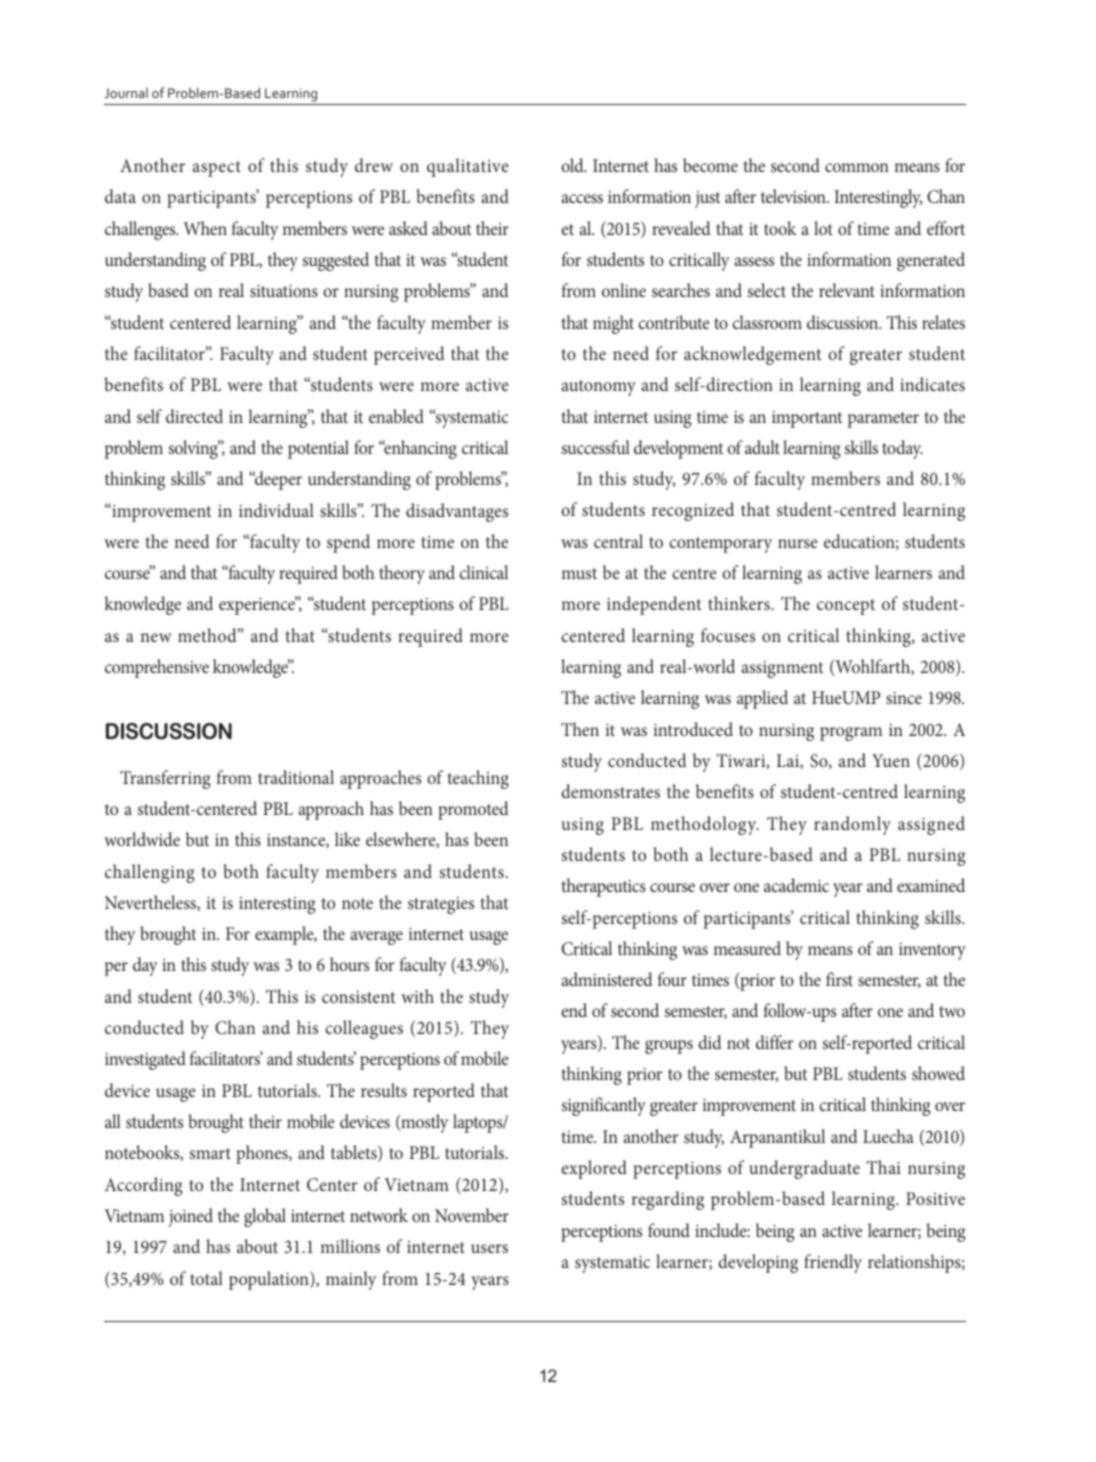 The image size is (1096, 1462). Describe the element at coordinates (904, 698) in the screenshot. I see `since` at that location.
